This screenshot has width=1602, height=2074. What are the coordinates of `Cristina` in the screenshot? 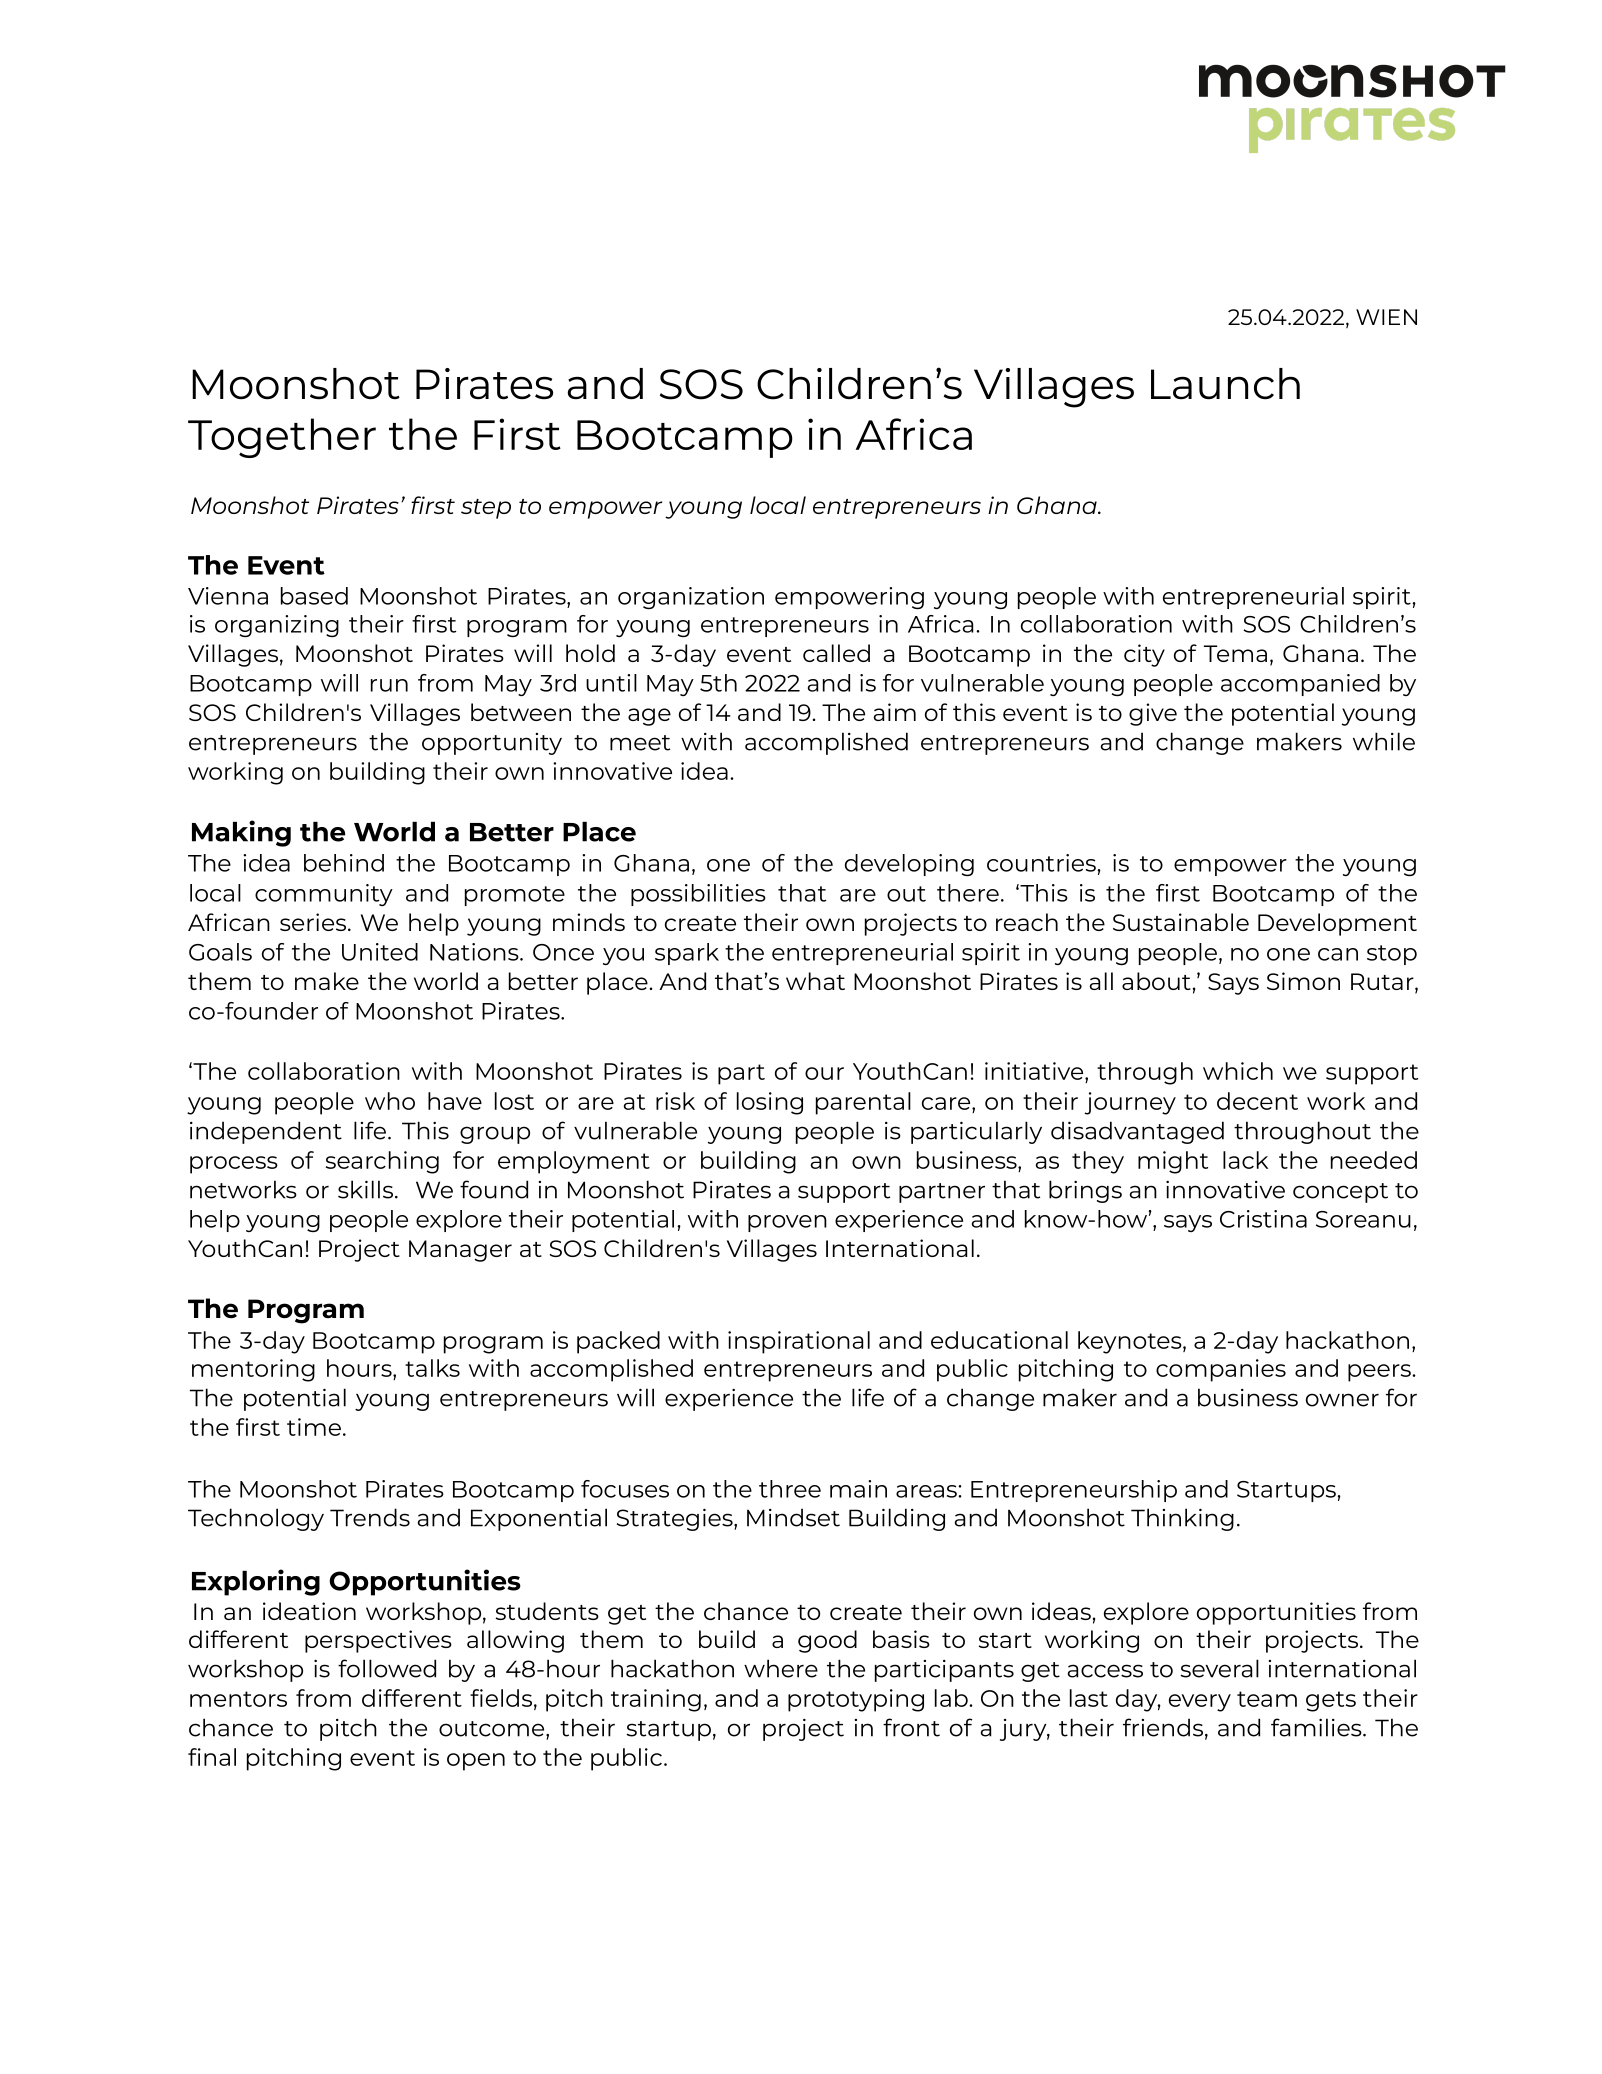 It's located at (1263, 1219).
